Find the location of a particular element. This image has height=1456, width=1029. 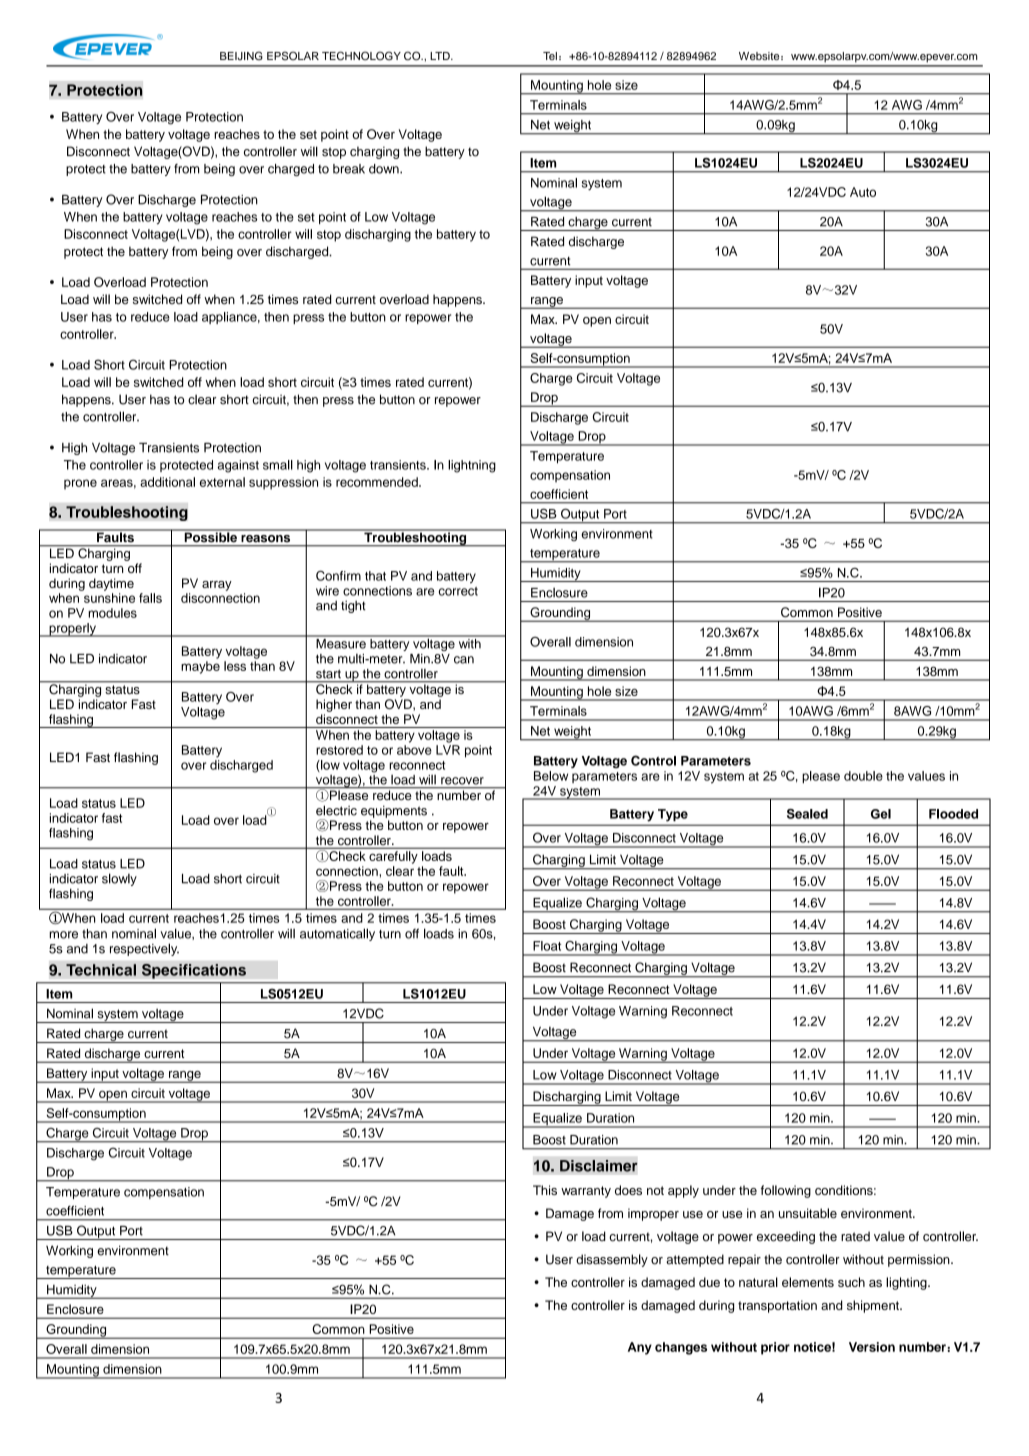

double is located at coordinates (863, 776).
